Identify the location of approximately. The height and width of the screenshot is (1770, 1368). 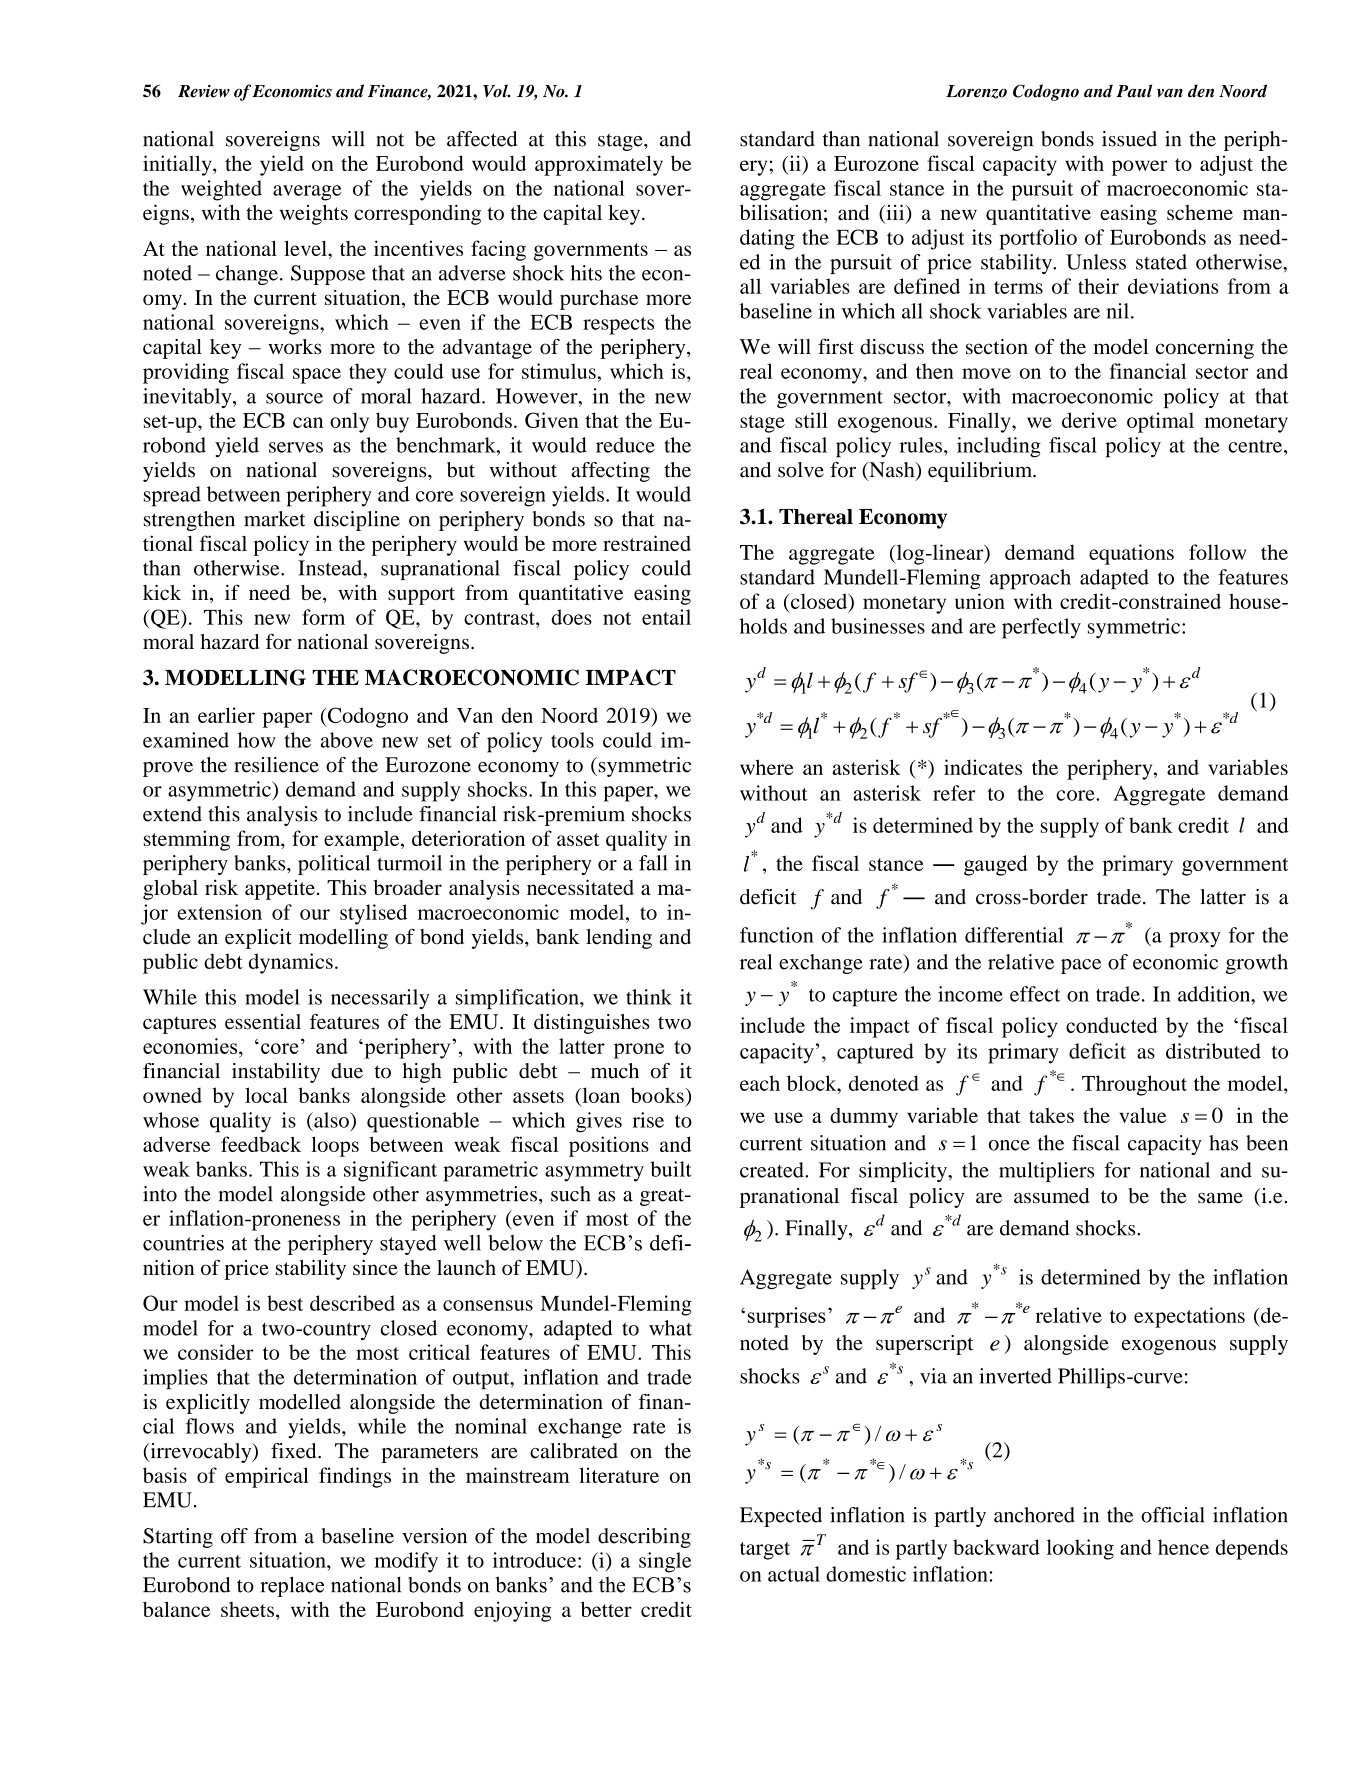
(599, 165).
